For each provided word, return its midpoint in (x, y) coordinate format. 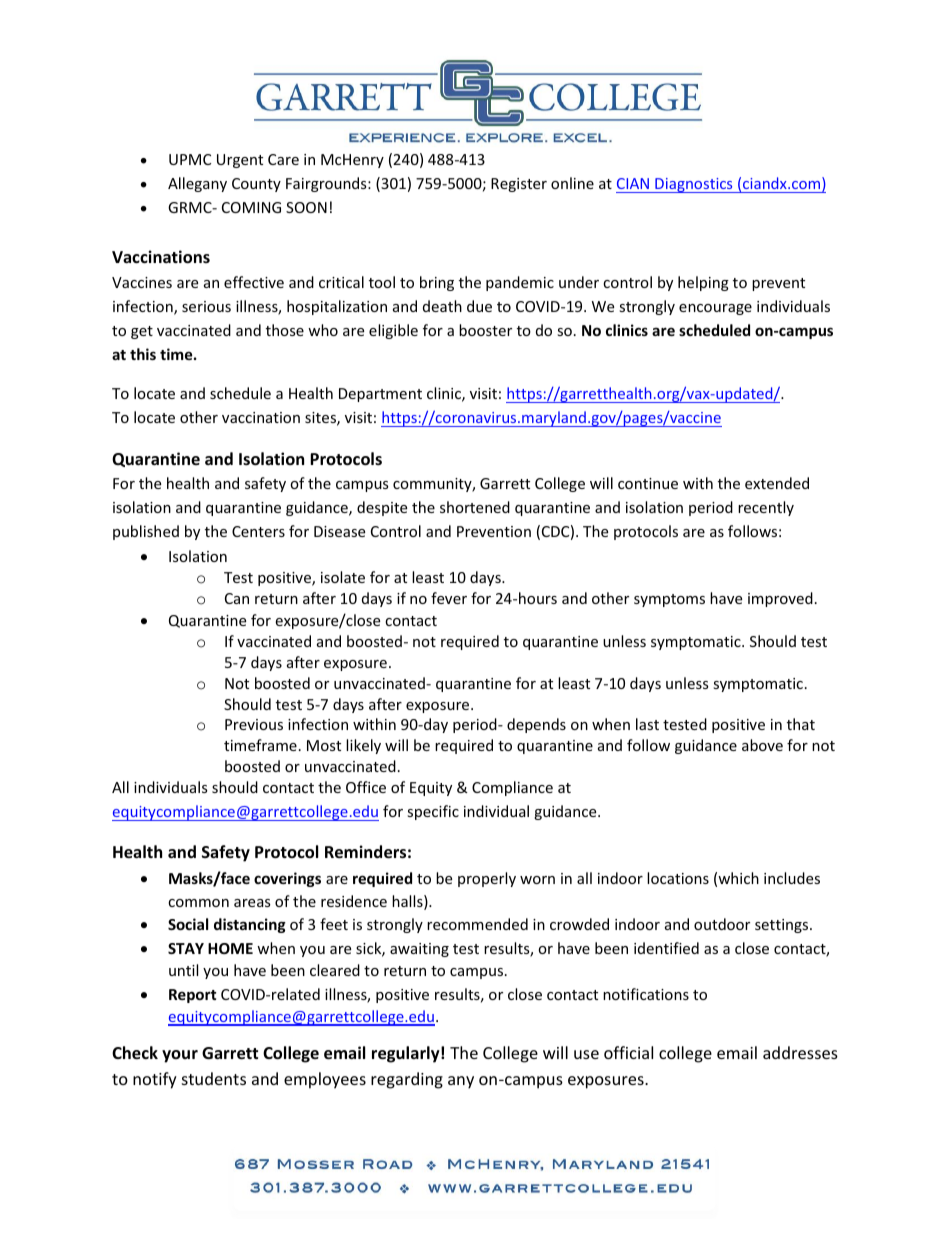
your (180, 1056)
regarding (407, 1080)
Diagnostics (694, 185)
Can (237, 598)
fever (449, 598)
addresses (800, 1052)
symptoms (669, 600)
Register (519, 185)
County (256, 185)
